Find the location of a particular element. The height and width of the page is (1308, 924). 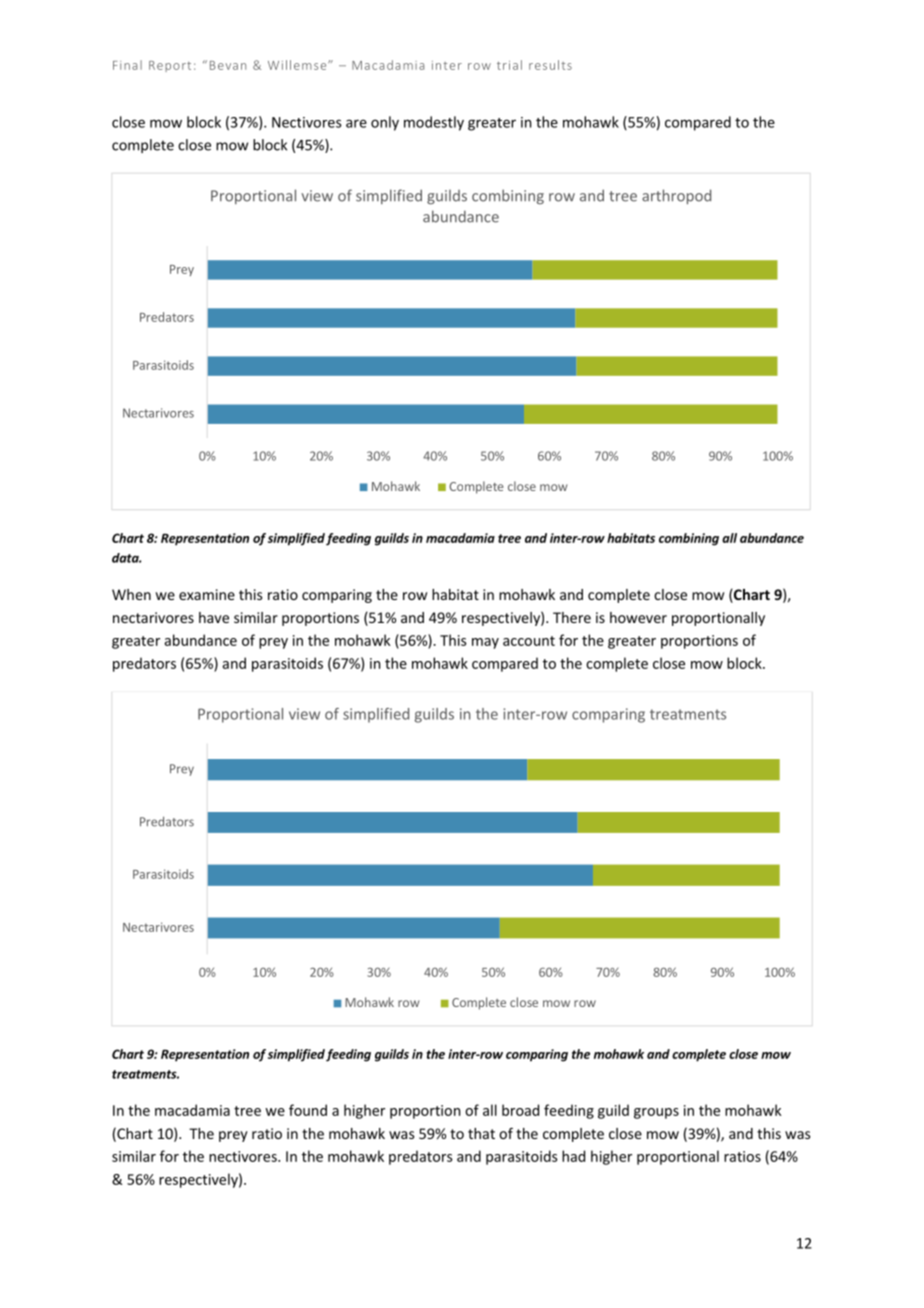

may is located at coordinates (485, 643).
